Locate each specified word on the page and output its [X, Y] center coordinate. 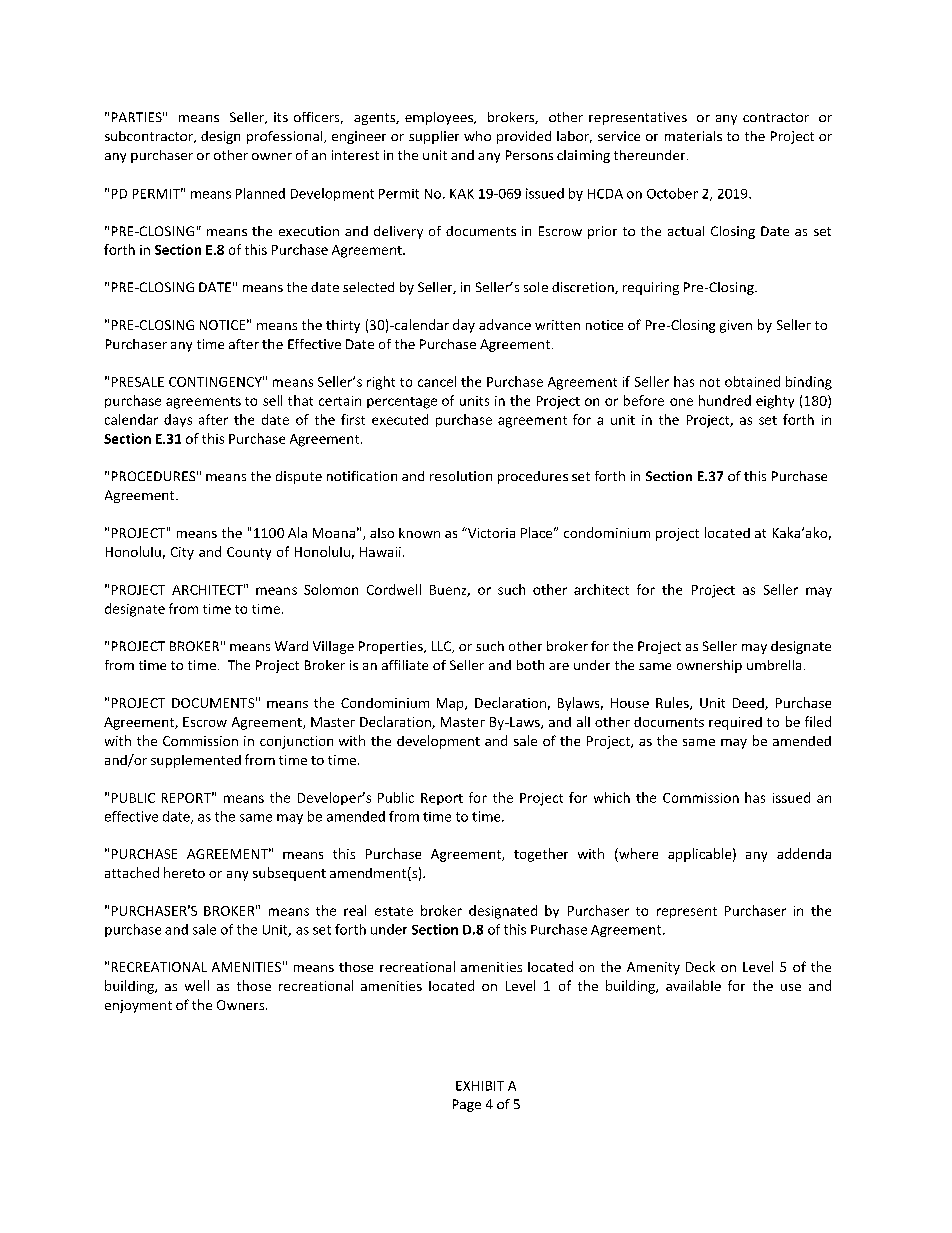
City [182, 553]
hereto [184, 872]
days [178, 420]
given [736, 326]
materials [693, 136]
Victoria [490, 533]
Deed [749, 704]
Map [451, 704]
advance [505, 324]
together [541, 855]
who [477, 136]
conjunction [296, 742]
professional [286, 137]
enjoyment [138, 1006]
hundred [725, 400]
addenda [804, 853]
